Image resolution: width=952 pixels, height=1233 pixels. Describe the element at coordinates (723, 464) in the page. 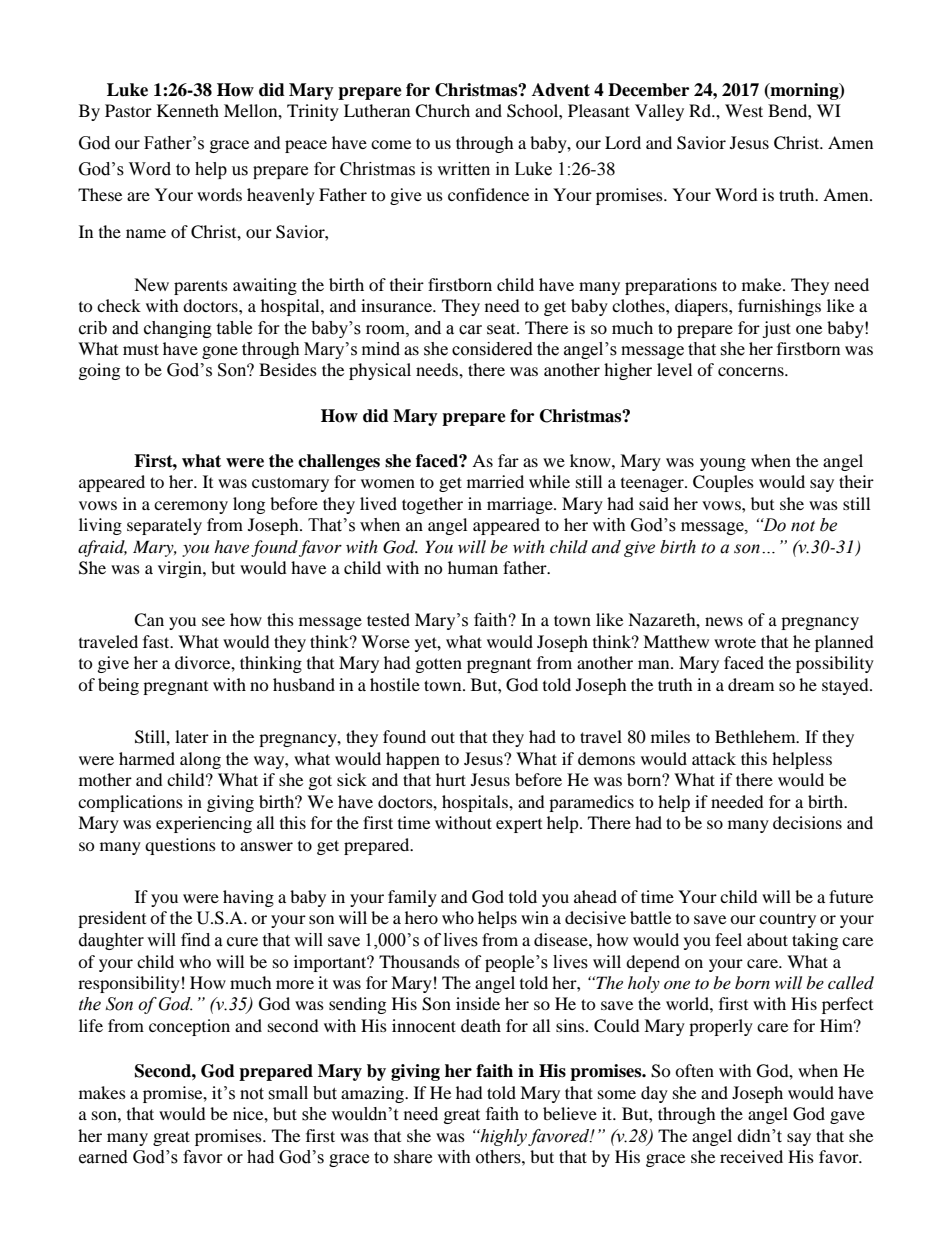

I see `young` at that location.
